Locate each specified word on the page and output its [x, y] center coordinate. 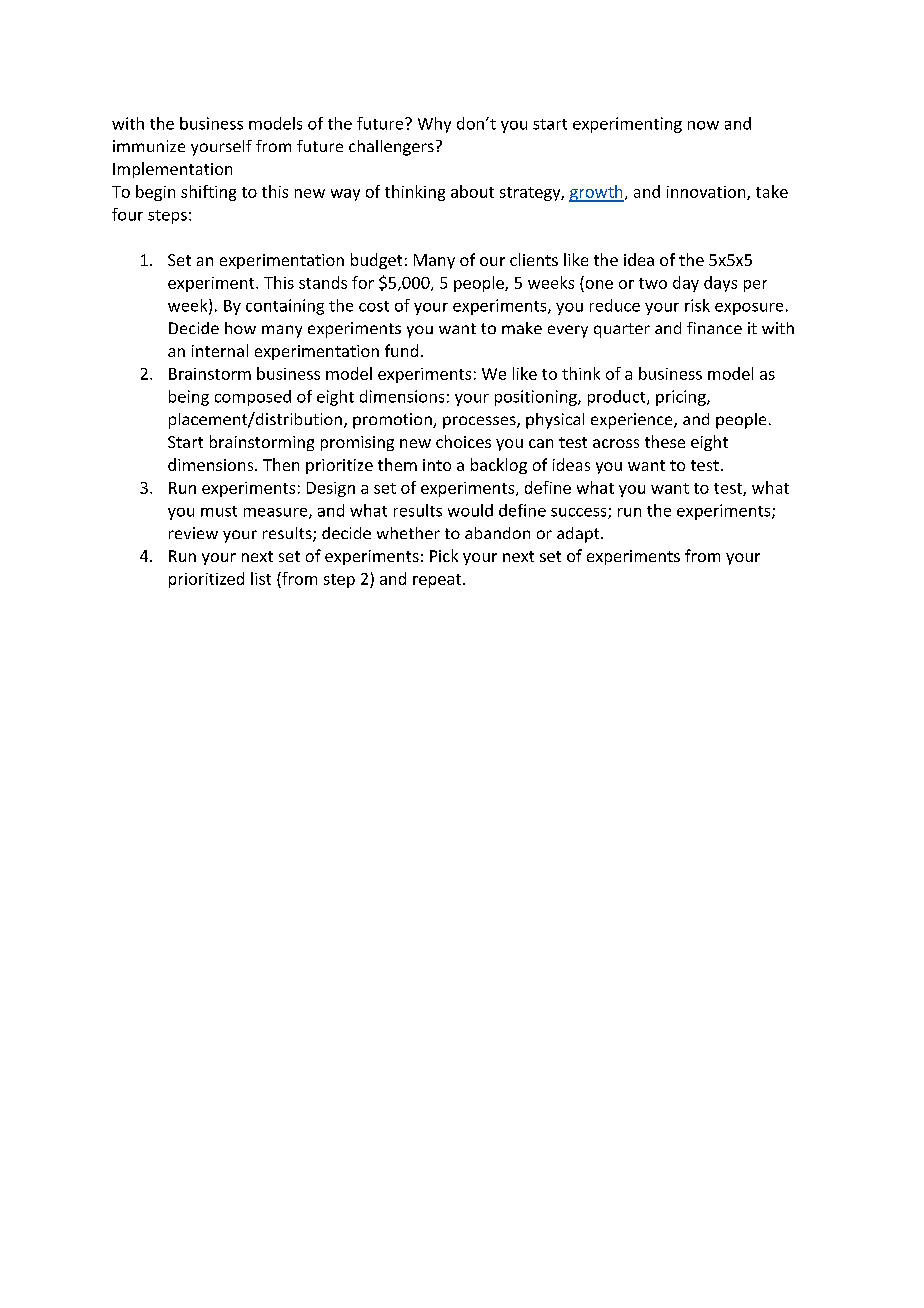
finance [714, 328]
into [437, 465]
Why [434, 125]
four [127, 214]
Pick [444, 555]
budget [376, 261]
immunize [149, 146]
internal [220, 350]
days [720, 284]
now [703, 125]
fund [401, 350]
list [261, 578]
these [665, 441]
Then [281, 464]
